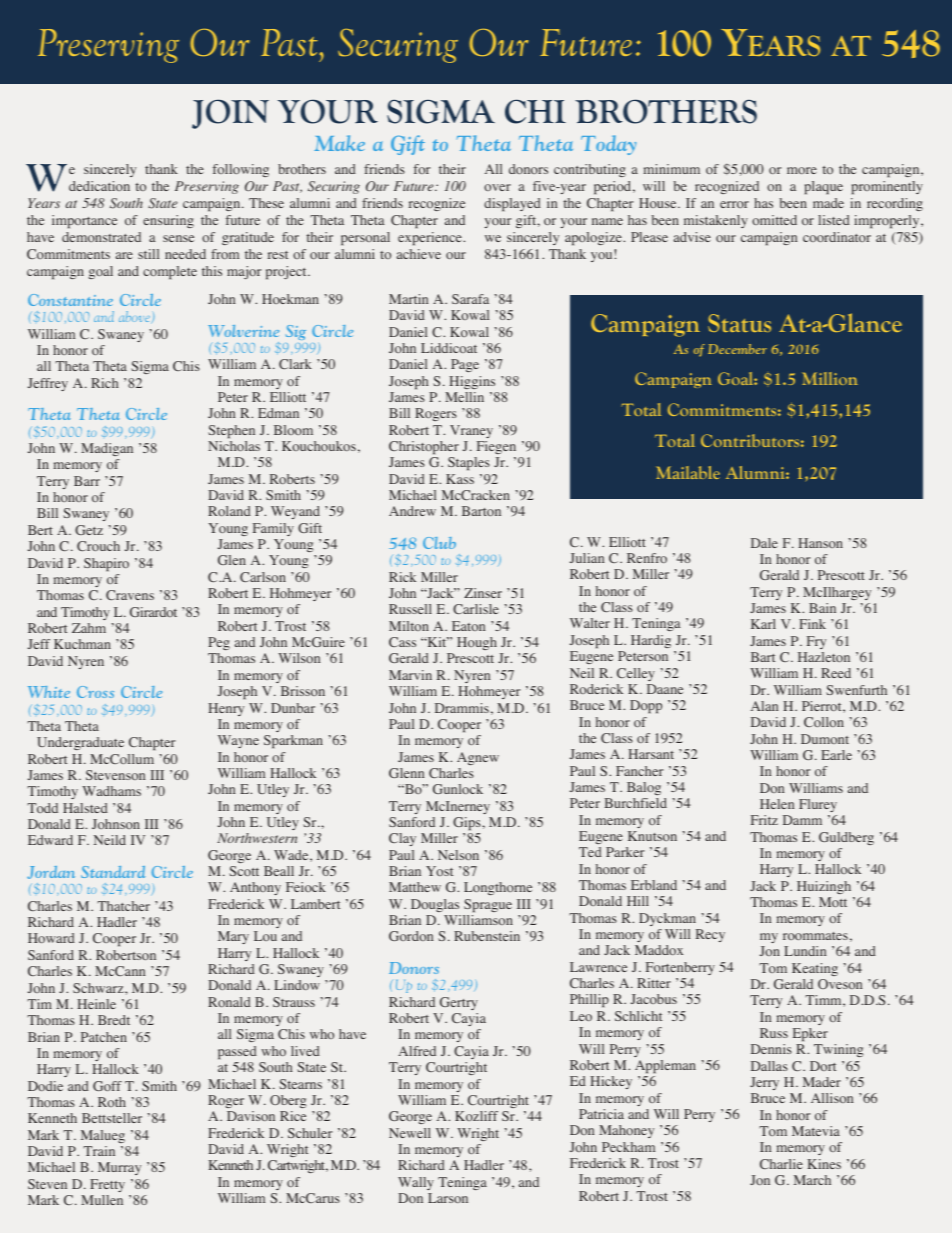 The height and width of the screenshot is (1233, 952). Describe the element at coordinates (477, 643) in the screenshot. I see `Hough` at that location.
